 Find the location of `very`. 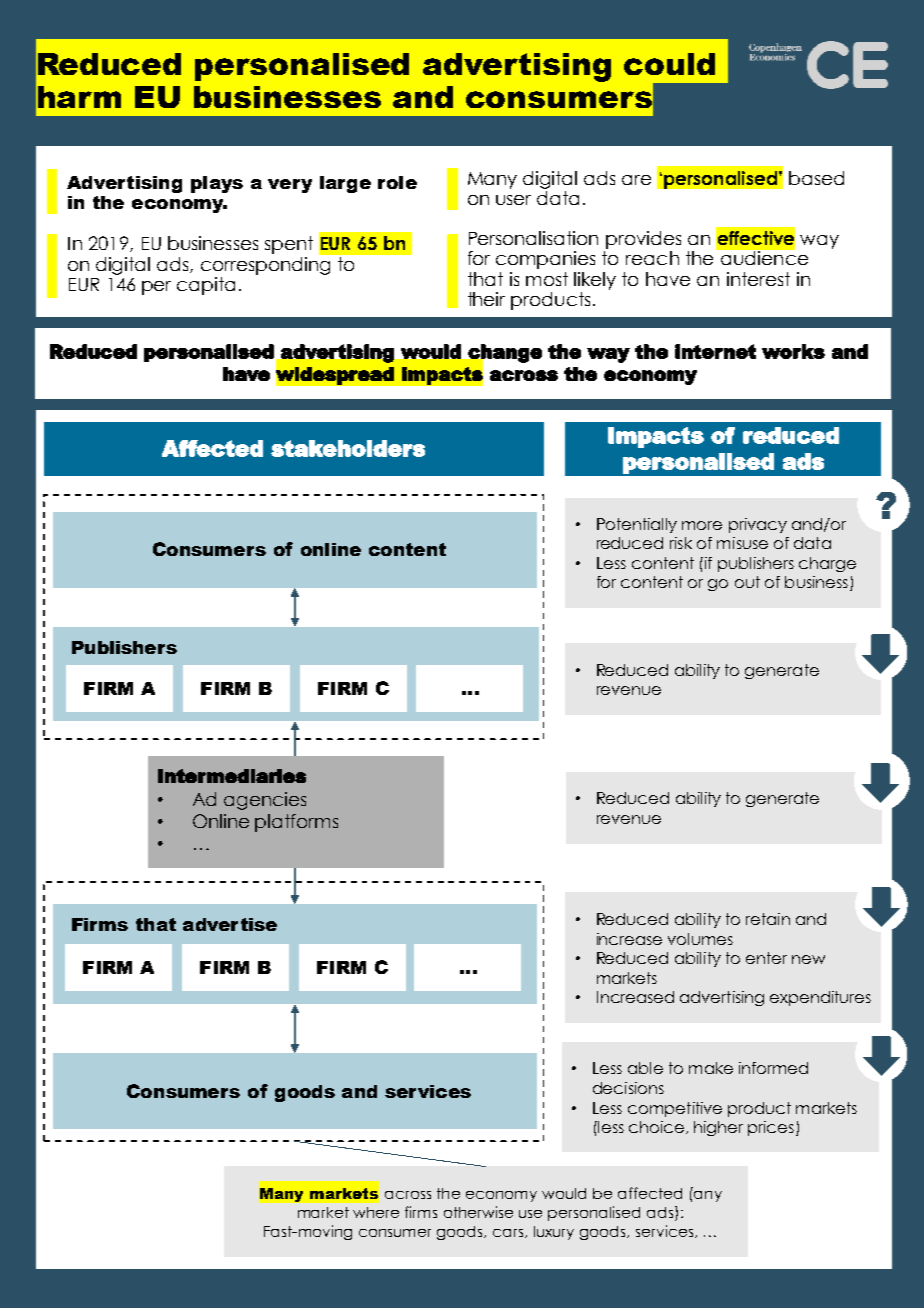

very is located at coordinates (290, 186).
